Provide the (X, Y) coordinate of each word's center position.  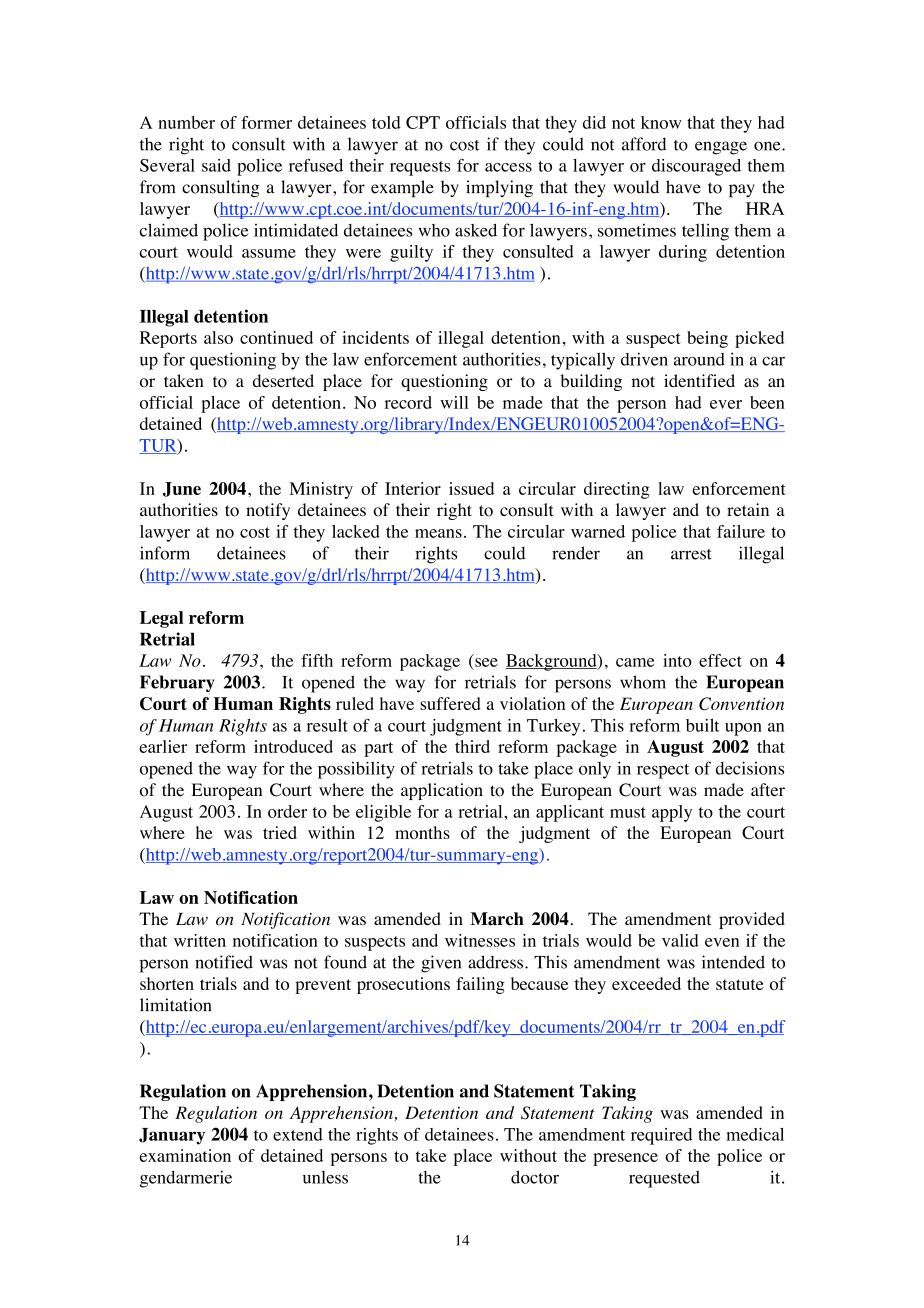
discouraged (696, 167)
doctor (535, 1177)
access (508, 167)
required (661, 1136)
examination (185, 1155)
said (216, 165)
